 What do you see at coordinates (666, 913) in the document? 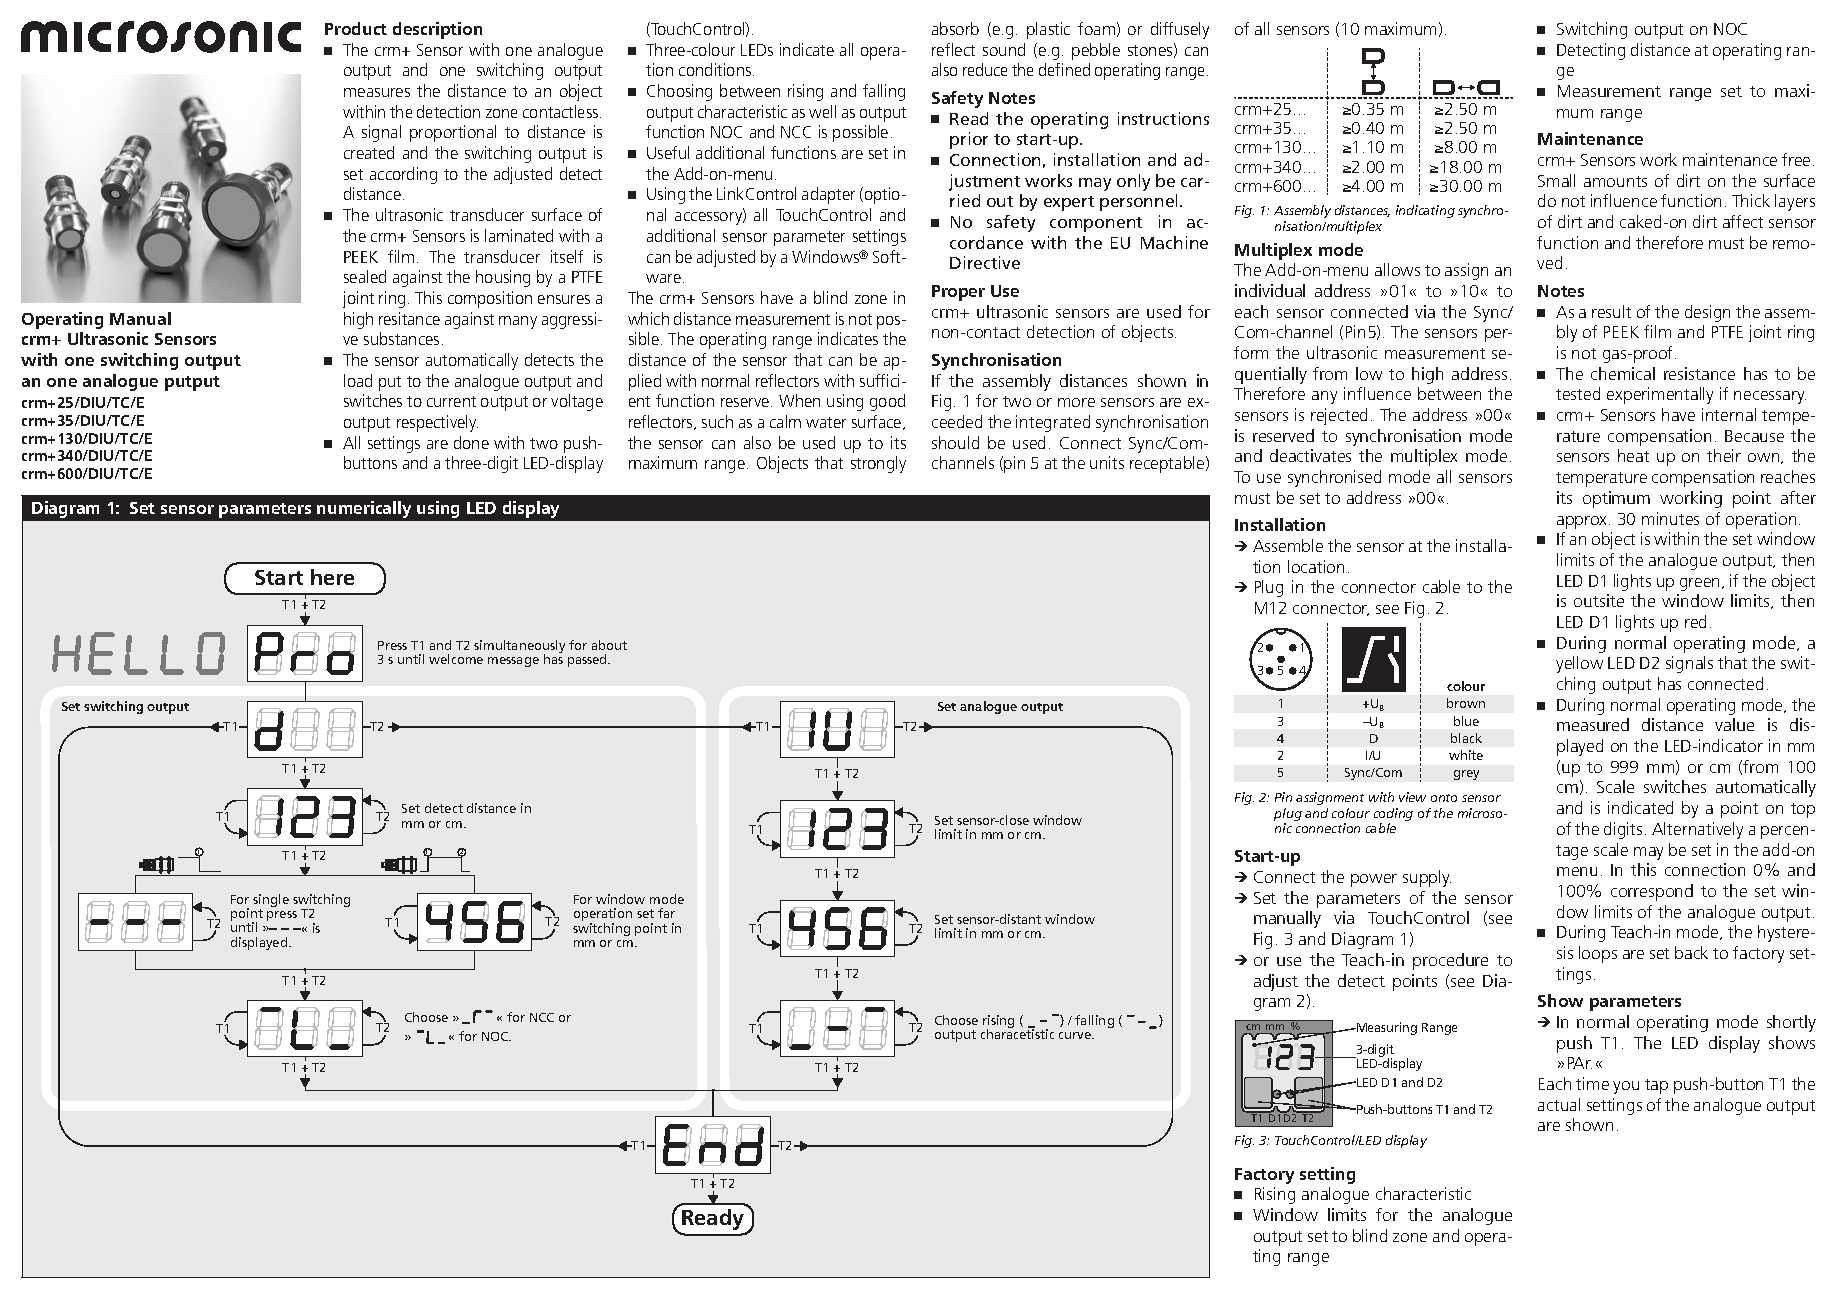
I see `far` at bounding box center [666, 913].
